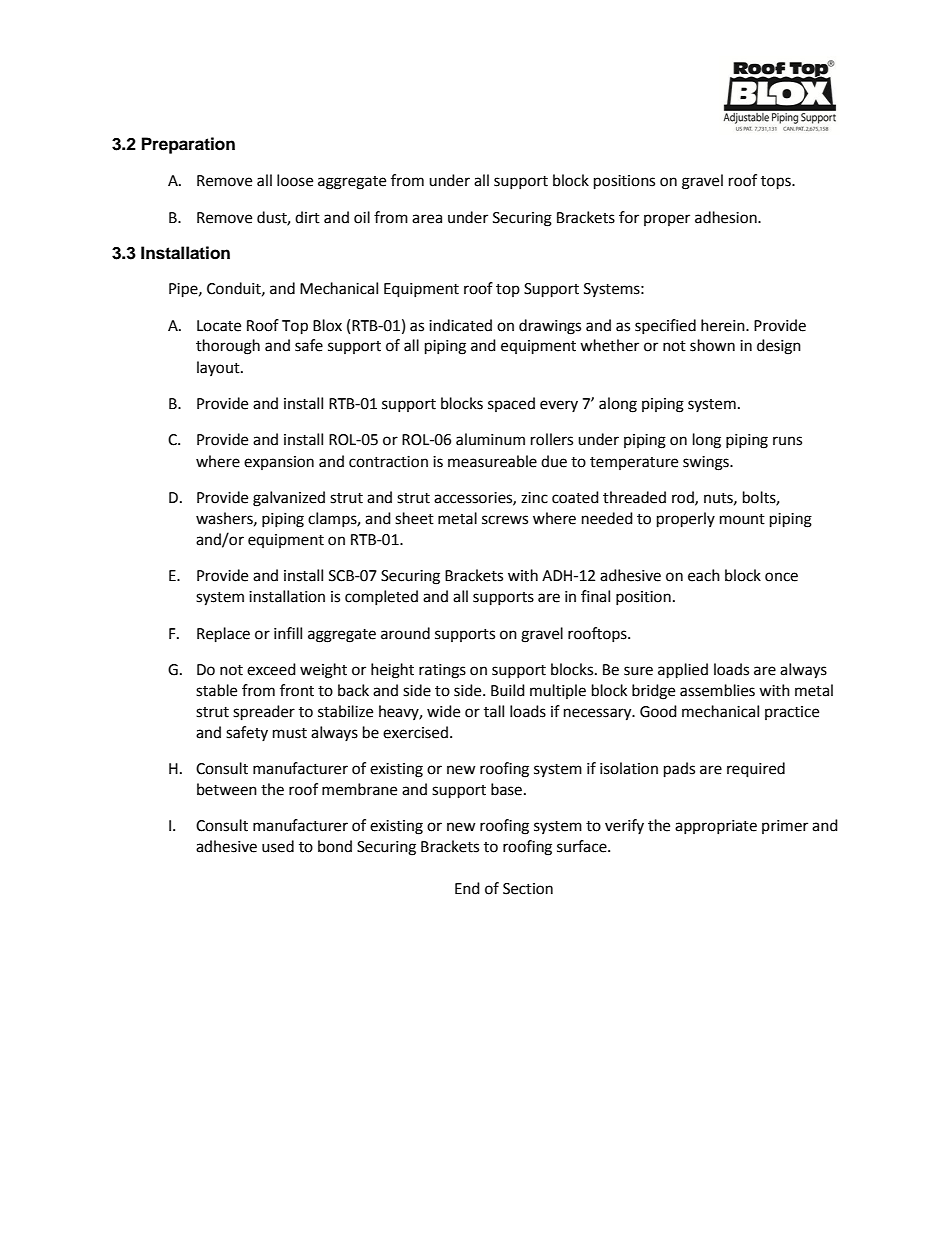 Image resolution: width=952 pixels, height=1233 pixels. Describe the element at coordinates (460, 325) in the screenshot. I see `indicated` at that location.
